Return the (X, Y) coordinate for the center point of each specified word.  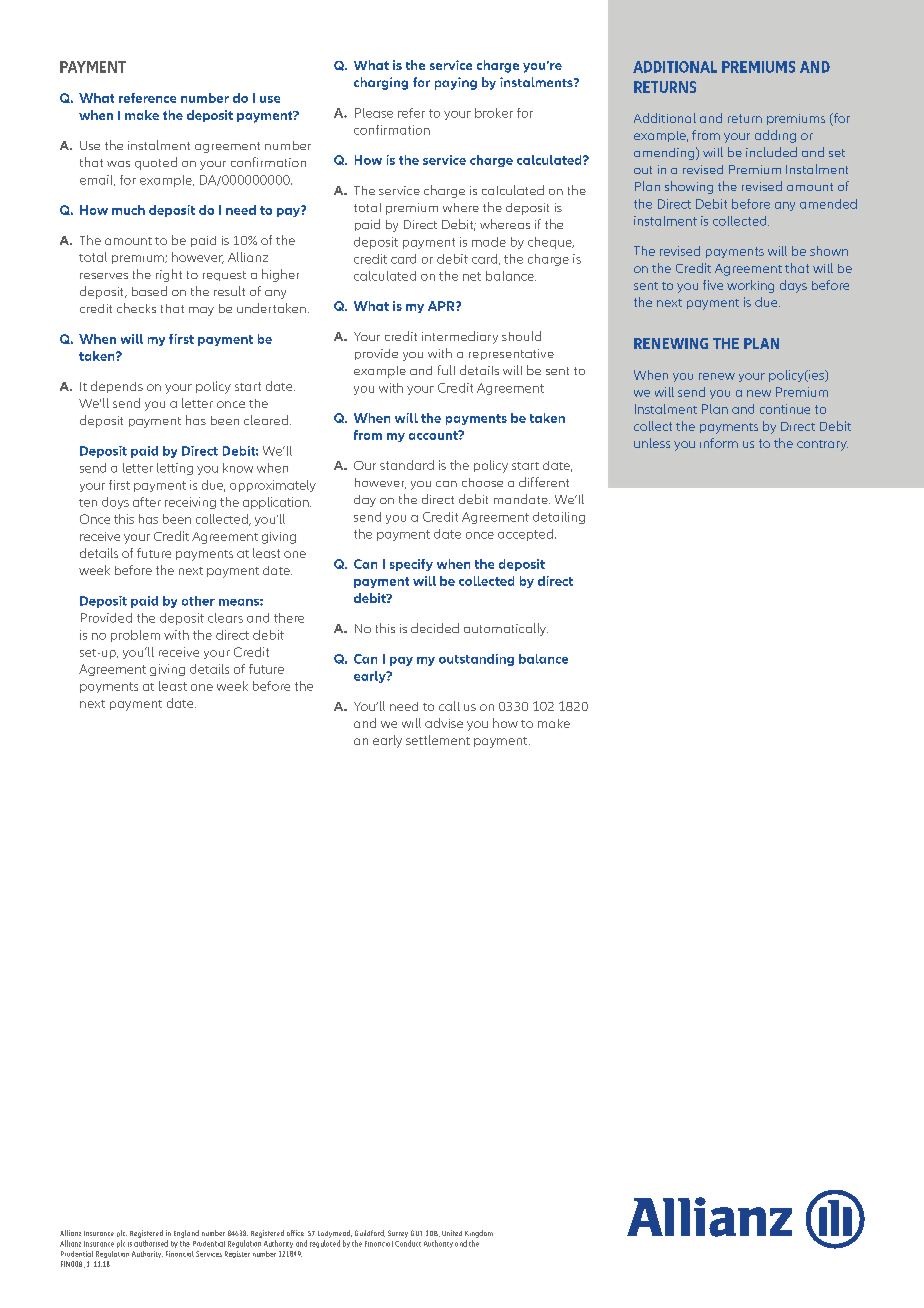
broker (494, 113)
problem (135, 636)
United (452, 1233)
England (186, 1234)
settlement (438, 740)
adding (775, 136)
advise (444, 723)
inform (719, 443)
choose (482, 482)
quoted (156, 163)
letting (175, 469)
